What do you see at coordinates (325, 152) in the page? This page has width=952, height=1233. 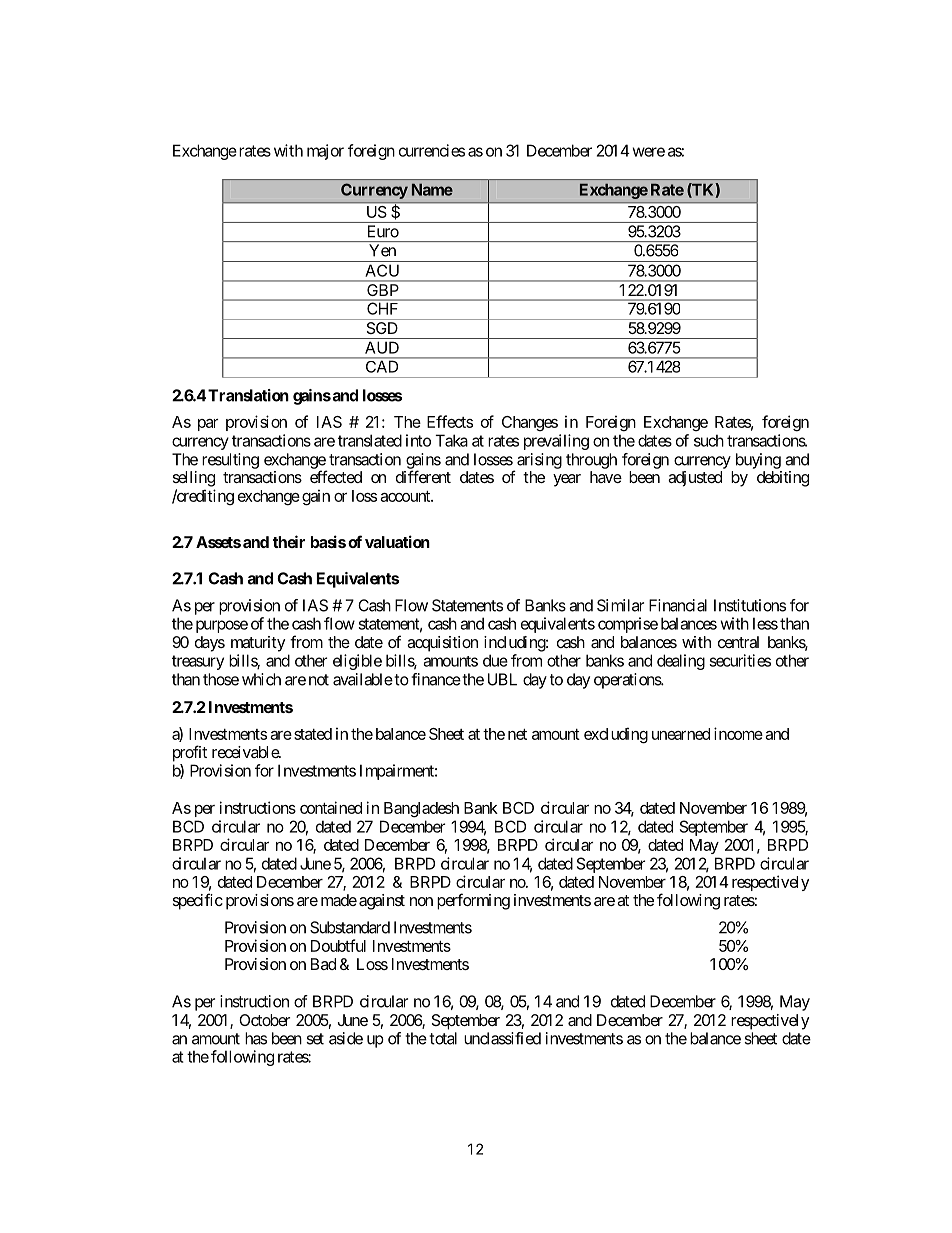 I see `major` at bounding box center [325, 152].
